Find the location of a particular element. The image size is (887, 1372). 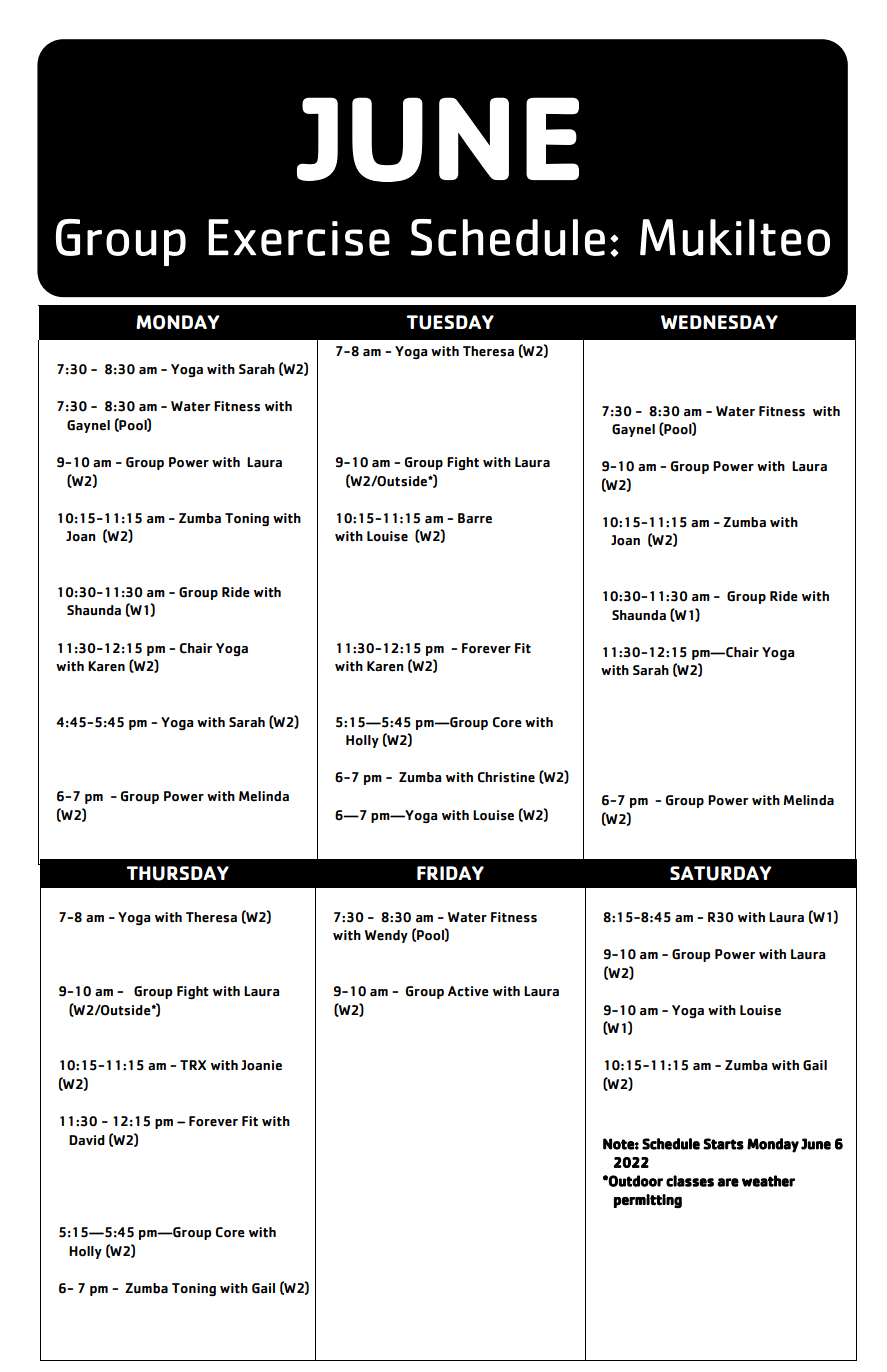

Barre is located at coordinates (475, 518).
